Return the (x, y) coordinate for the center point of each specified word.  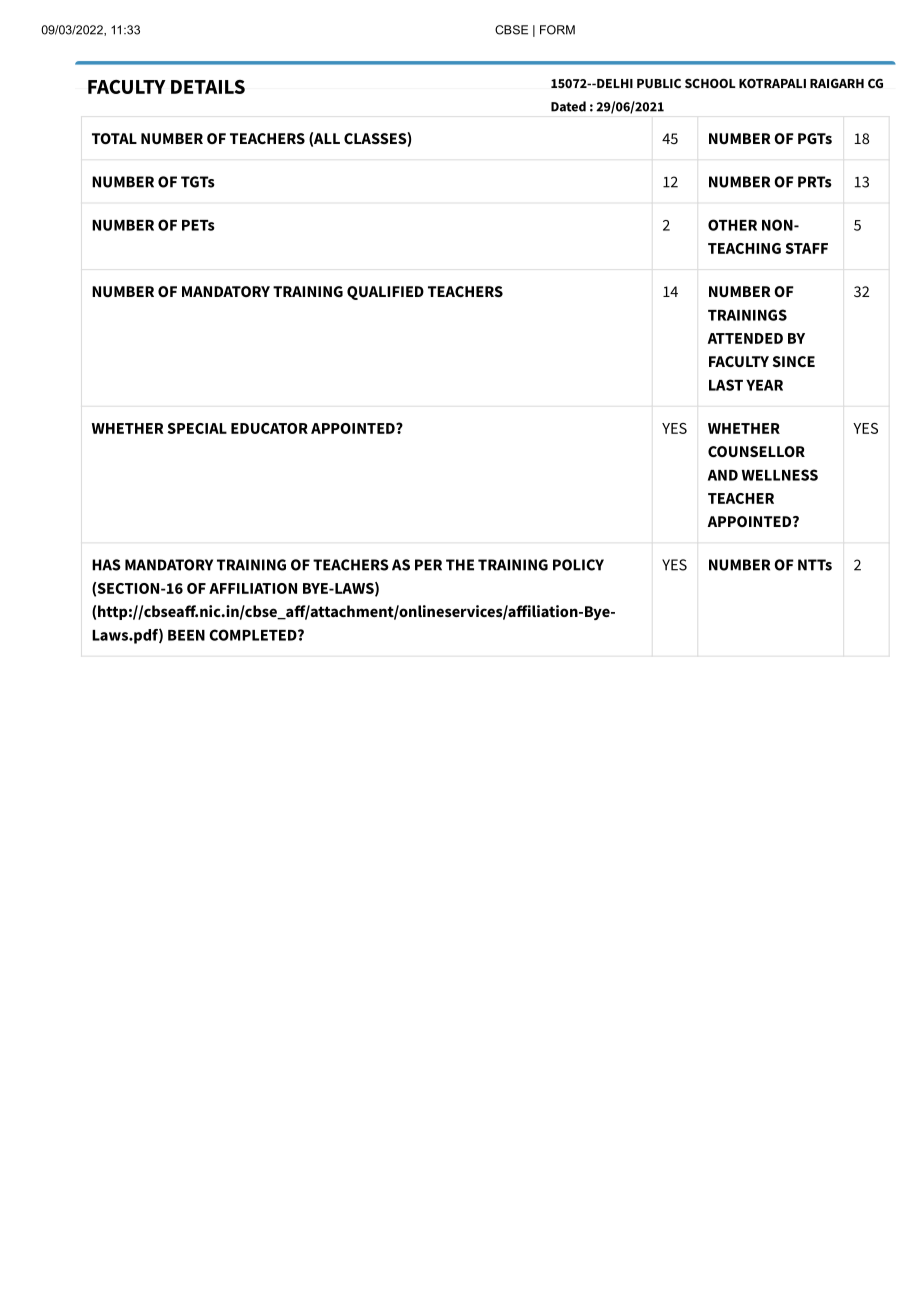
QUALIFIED (385, 293)
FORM (557, 30)
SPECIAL (197, 428)
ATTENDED (745, 338)
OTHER (732, 225)
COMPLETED (254, 635)
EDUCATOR (269, 428)
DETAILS (208, 87)
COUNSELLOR (756, 451)
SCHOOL (710, 83)
